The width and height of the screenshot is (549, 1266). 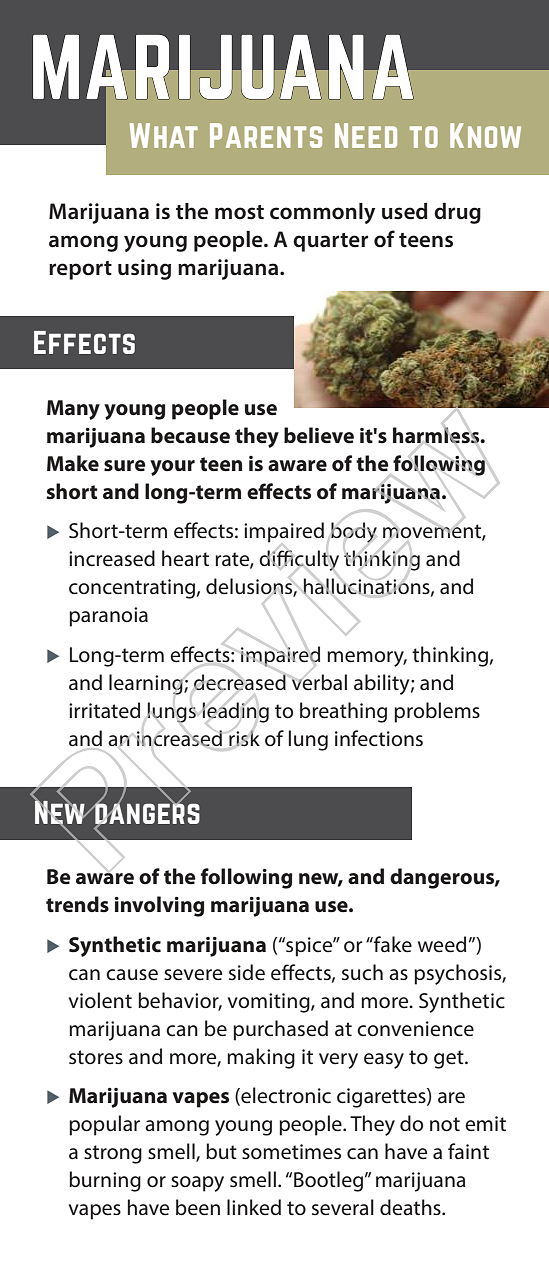 What do you see at coordinates (105, 1181) in the screenshot?
I see `burning` at bounding box center [105, 1181].
